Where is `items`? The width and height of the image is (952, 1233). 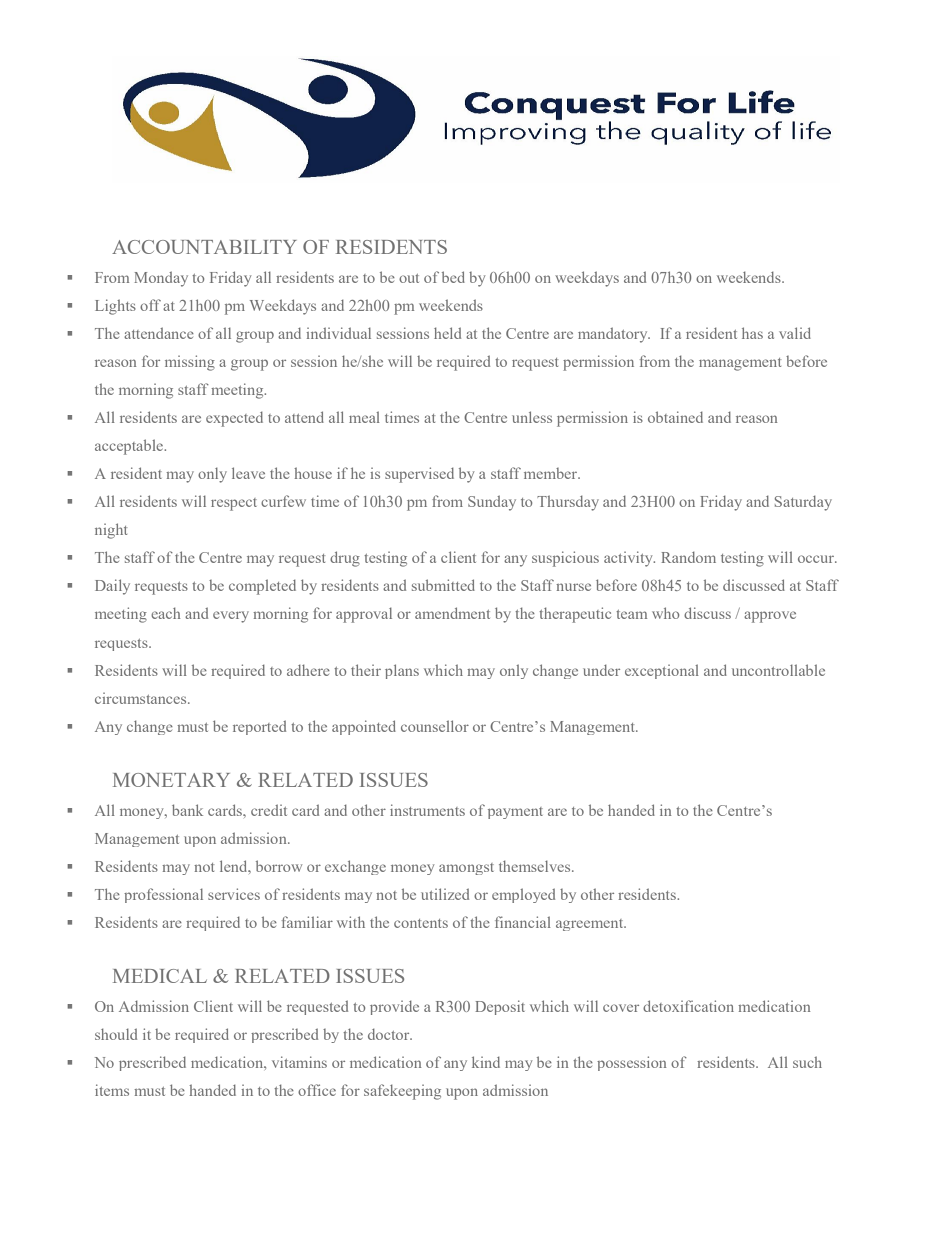 items is located at coordinates (112, 1090).
